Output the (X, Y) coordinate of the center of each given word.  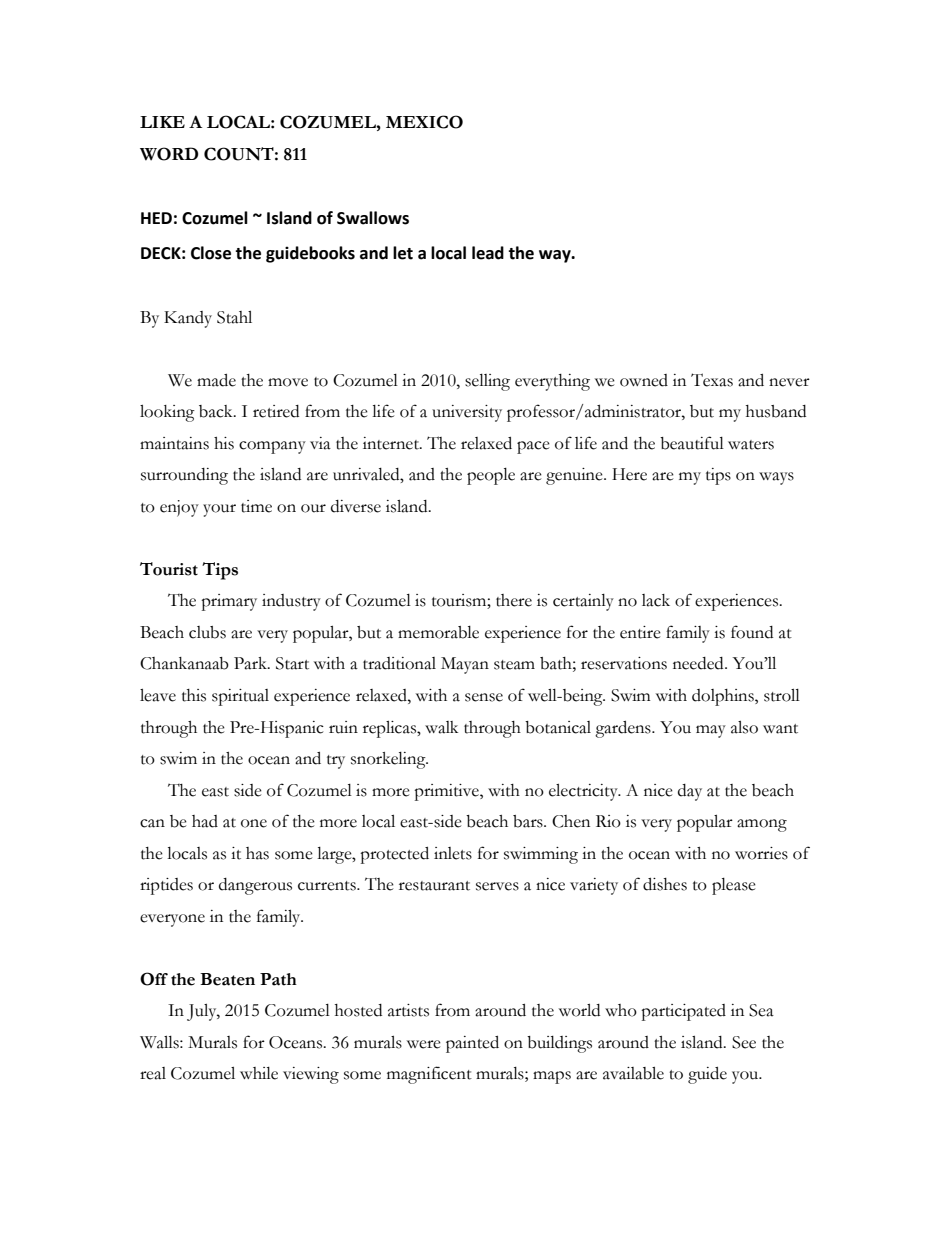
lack (656, 600)
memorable (438, 632)
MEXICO (424, 122)
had (205, 821)
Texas (712, 380)
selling (487, 382)
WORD (169, 154)
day (690, 792)
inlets (453, 853)
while (259, 1073)
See (744, 1042)
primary (229, 602)
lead (488, 253)
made (216, 380)
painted (472, 1044)
